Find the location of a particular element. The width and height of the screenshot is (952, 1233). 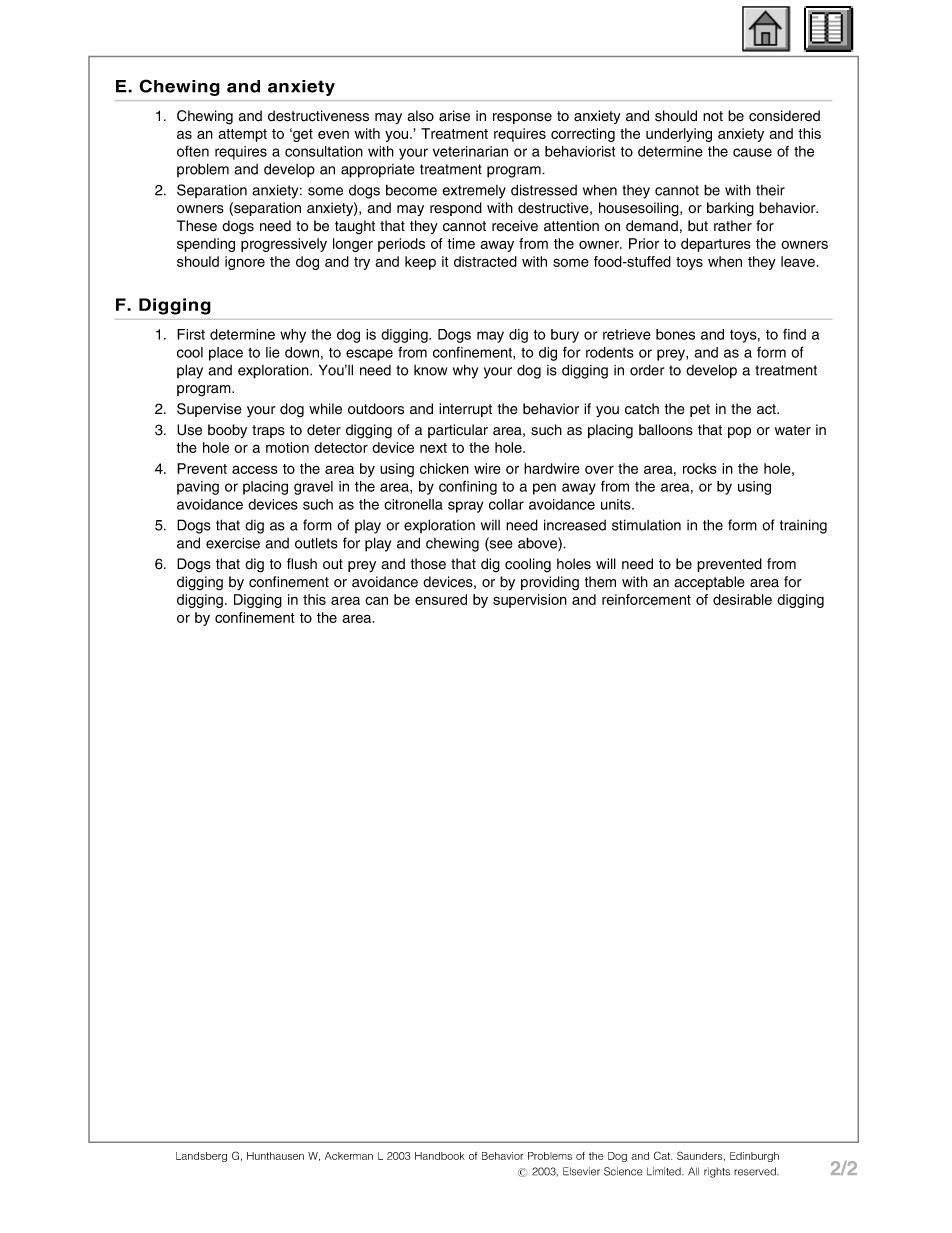

interrupt is located at coordinates (465, 410).
